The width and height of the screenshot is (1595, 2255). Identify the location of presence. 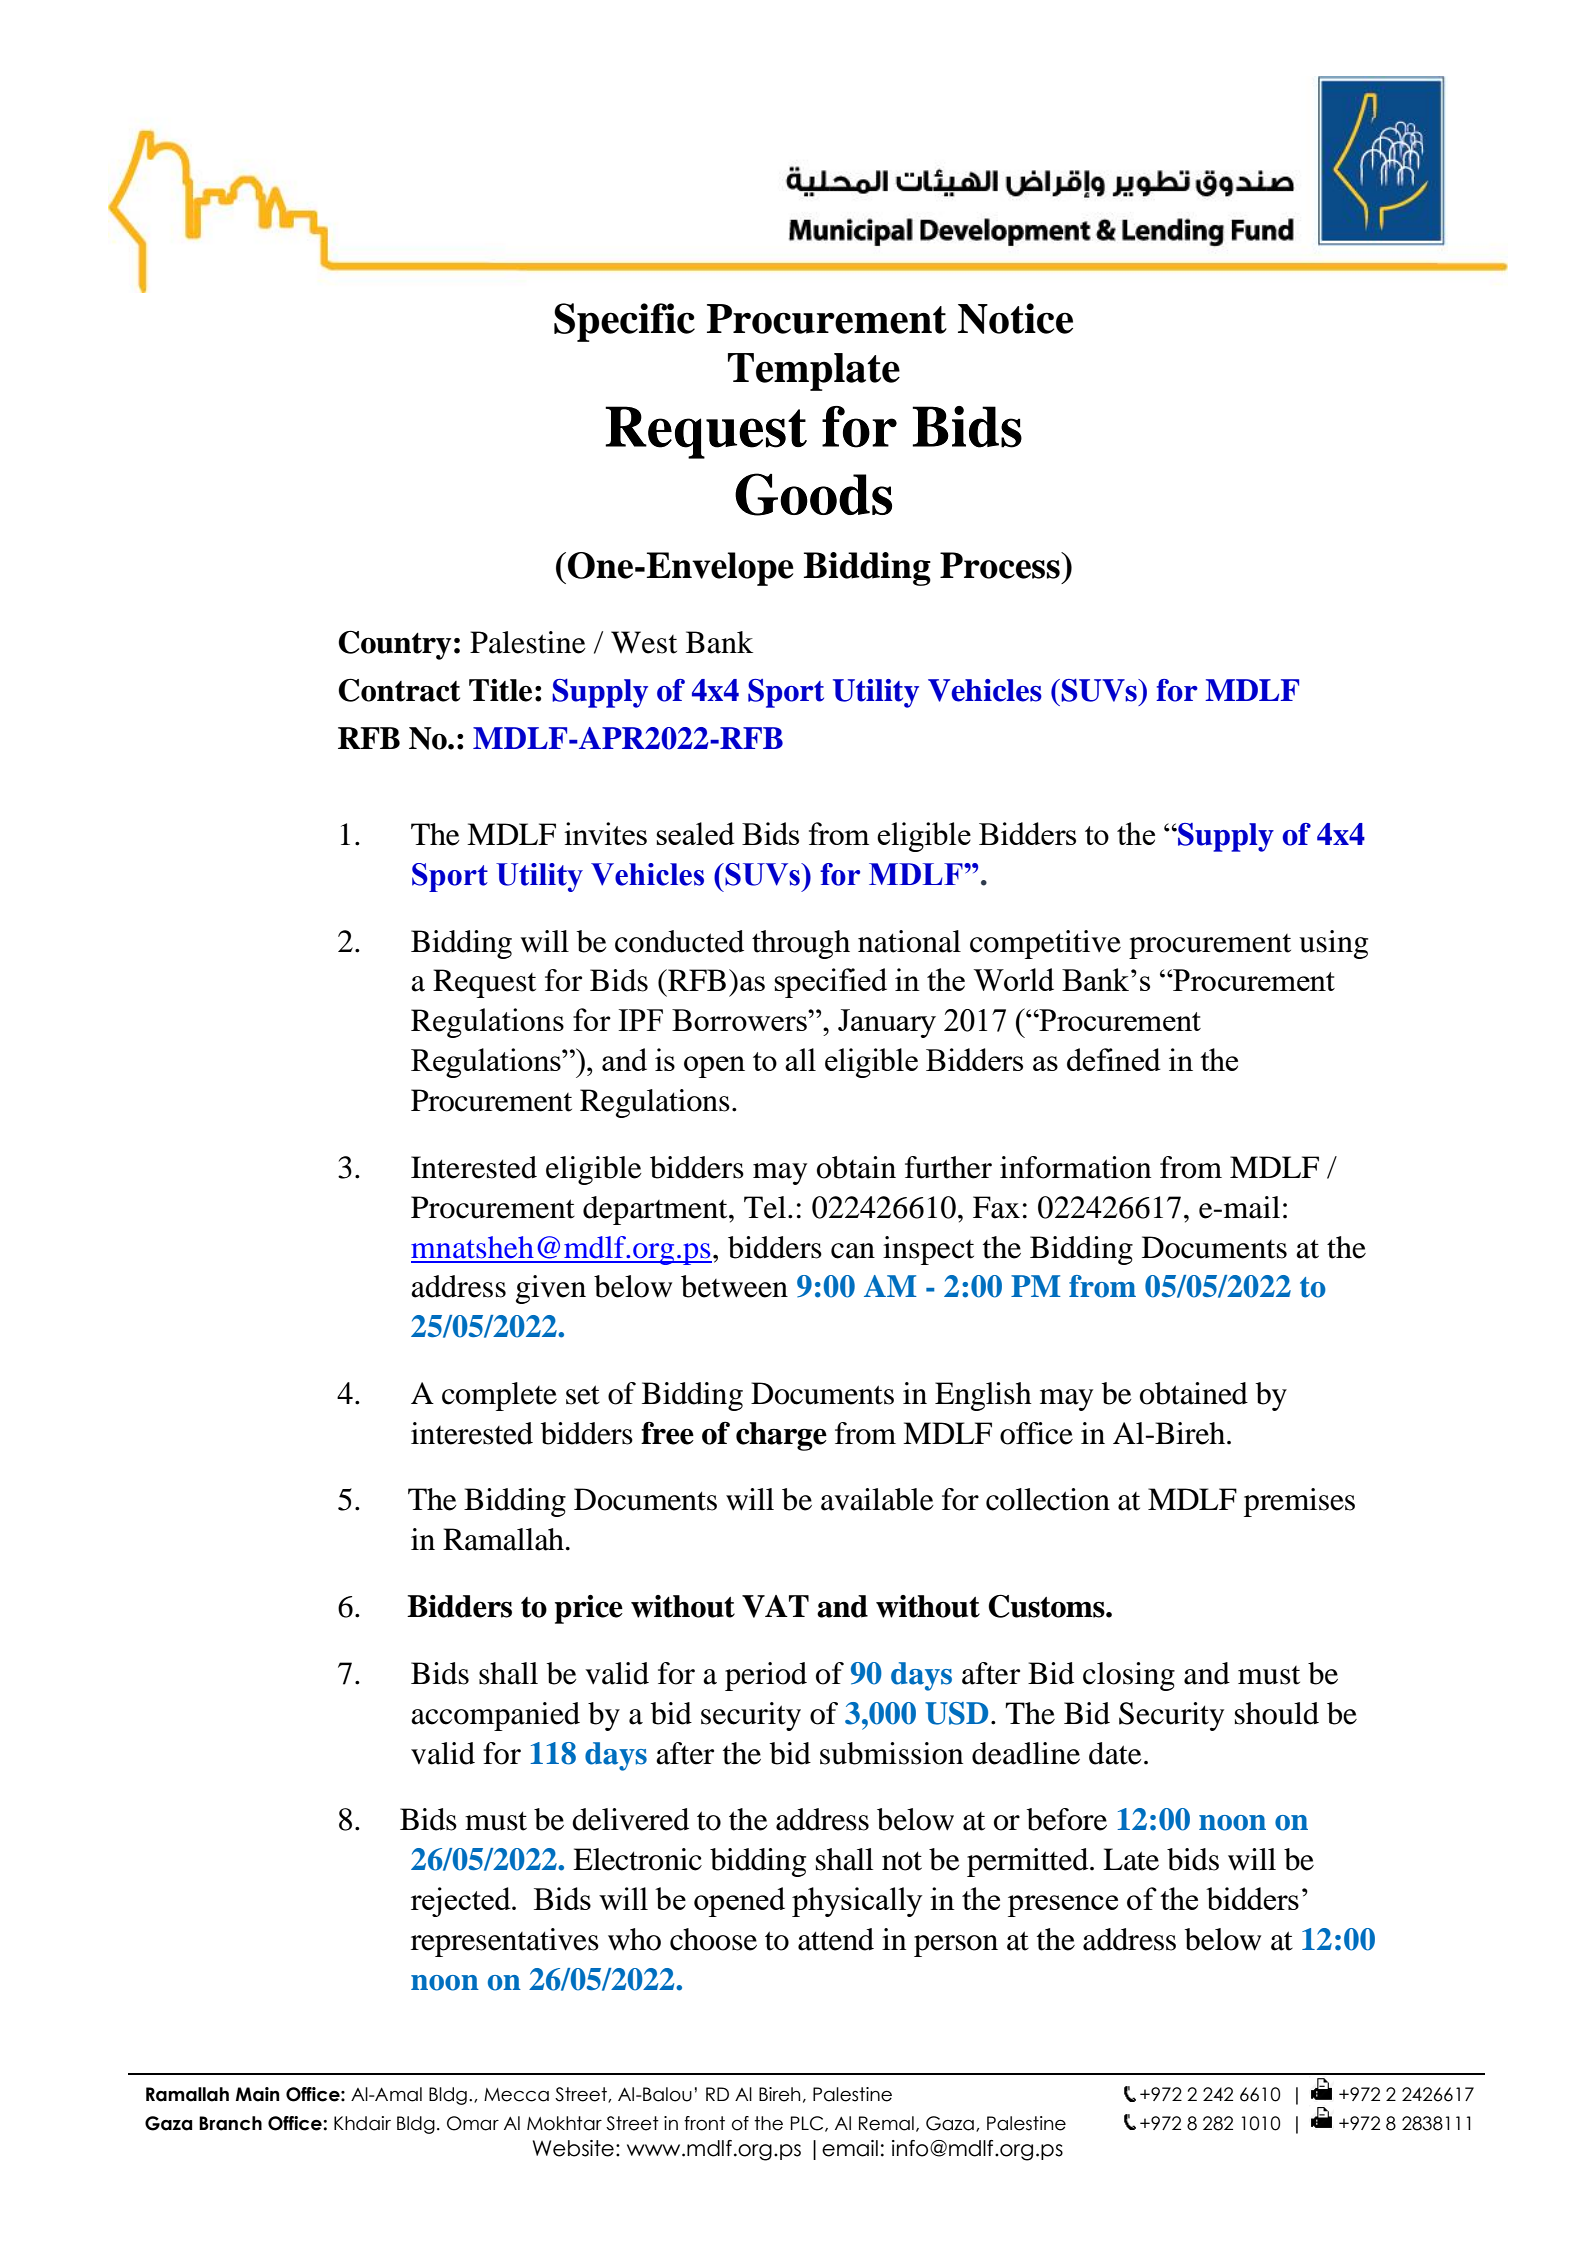
(1063, 1906).
